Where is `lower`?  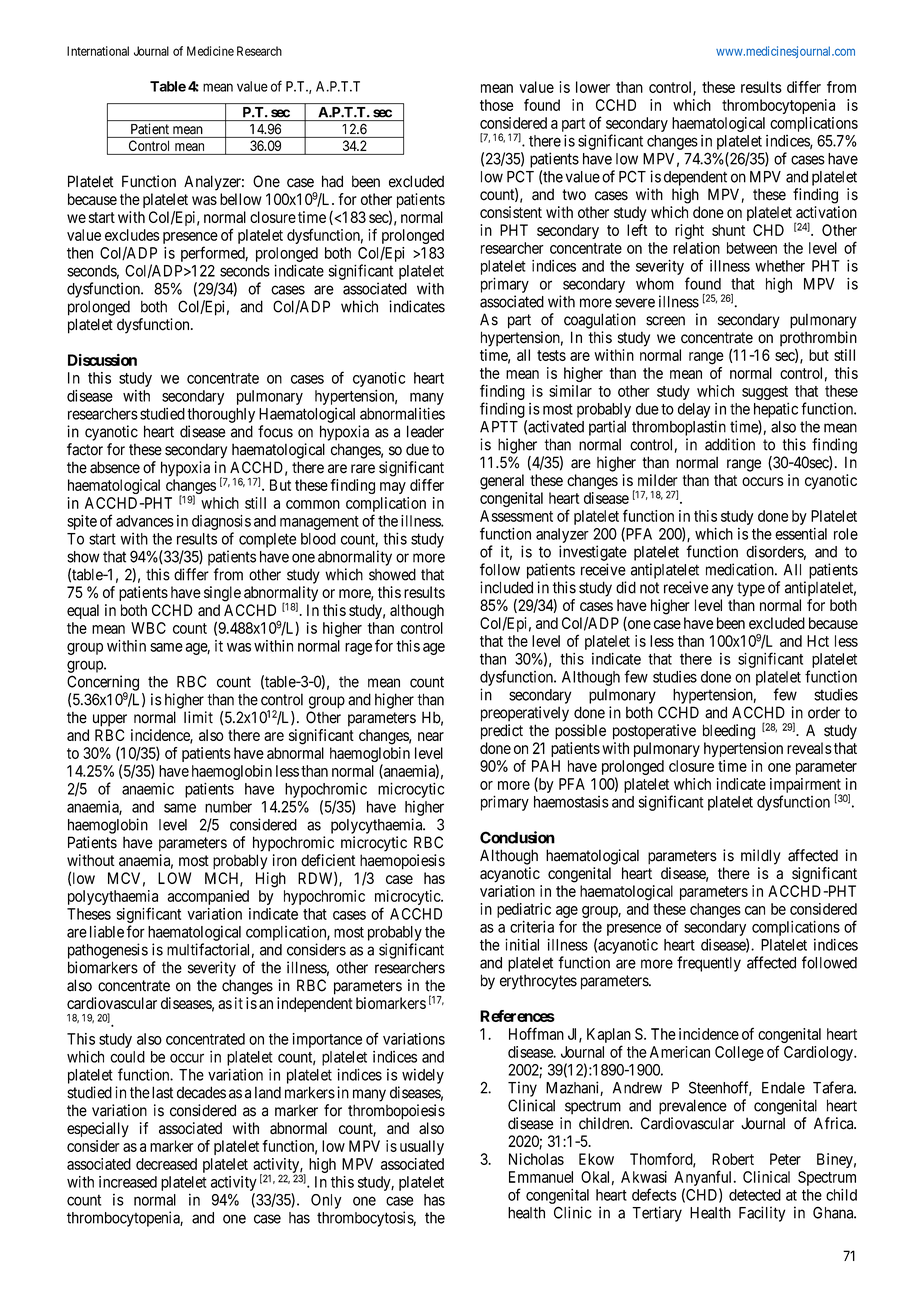 lower is located at coordinates (593, 87).
